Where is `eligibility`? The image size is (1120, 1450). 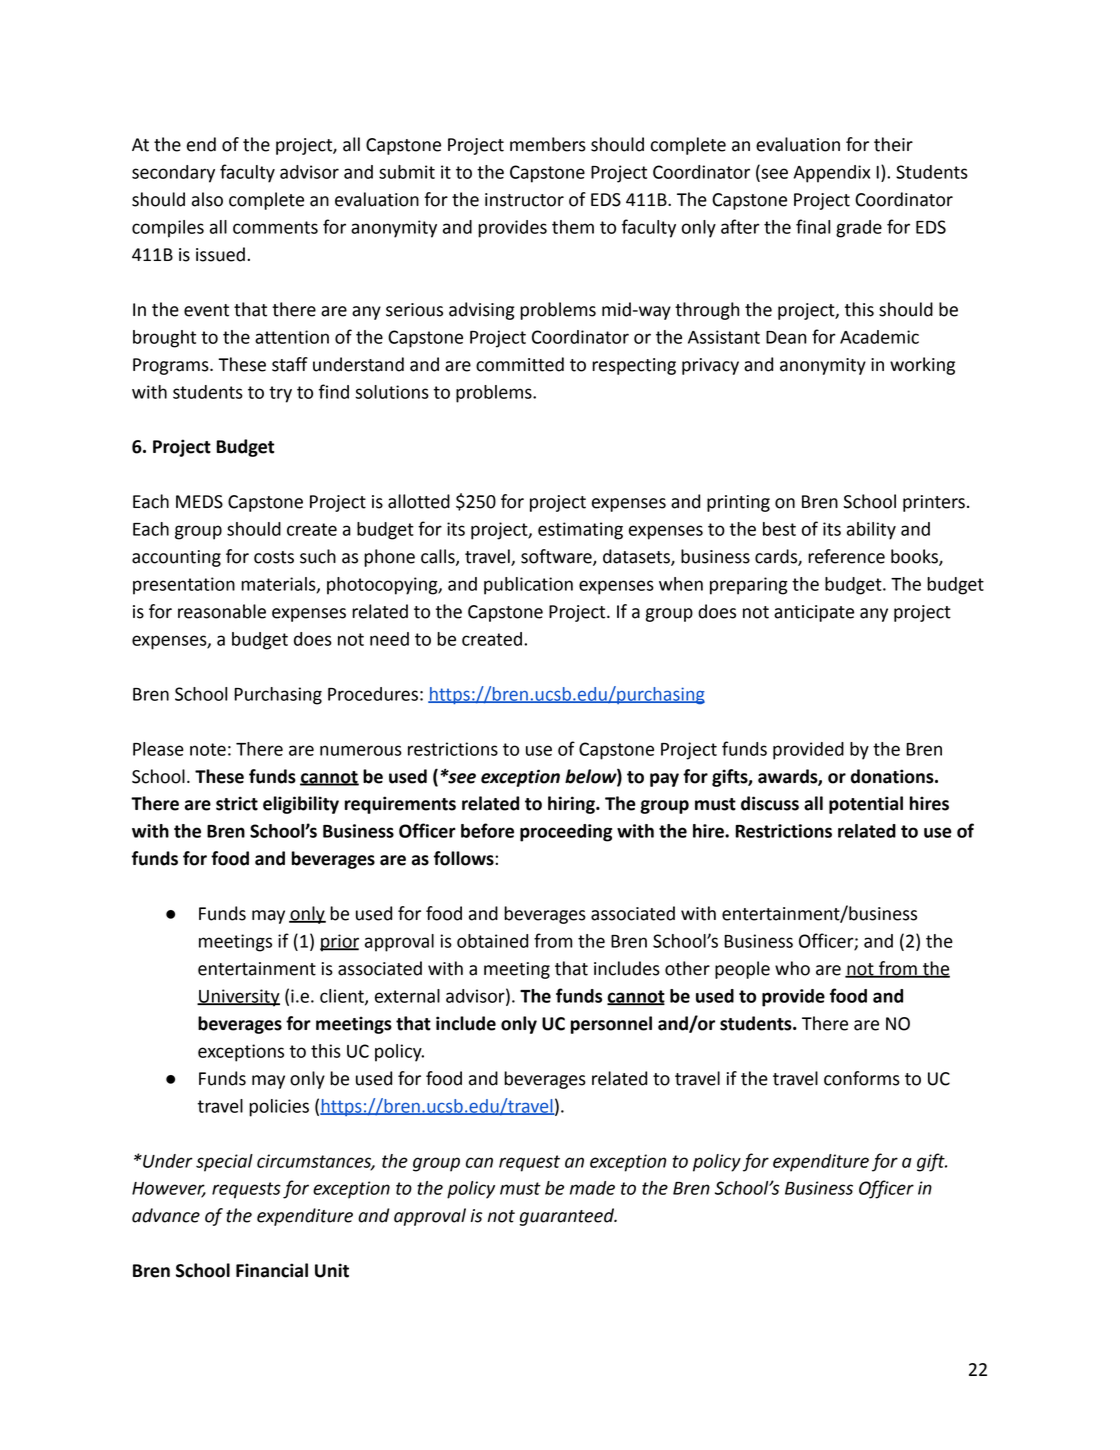 eligibility is located at coordinates (301, 805).
